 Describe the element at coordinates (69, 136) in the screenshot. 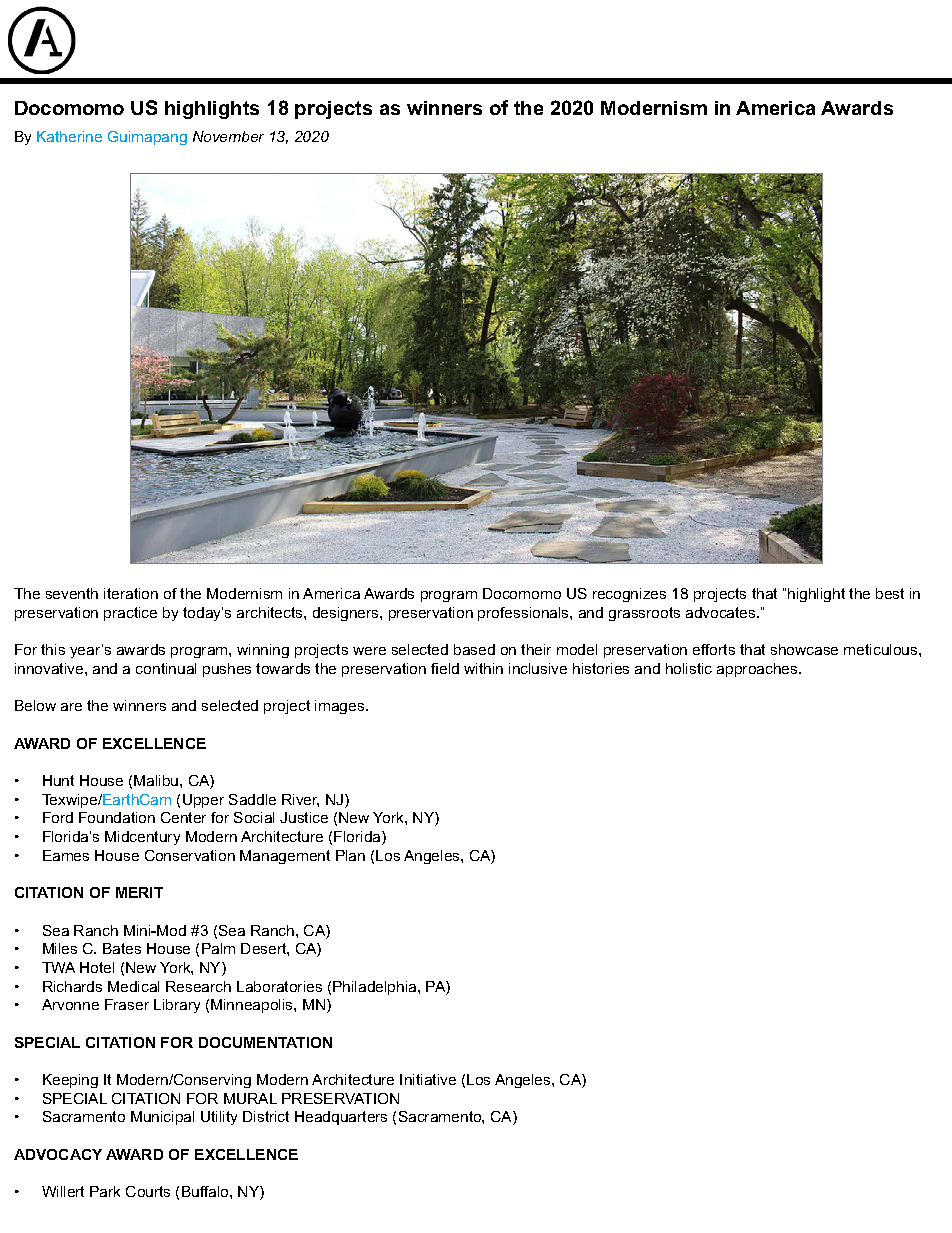

I see `Katherine` at that location.
